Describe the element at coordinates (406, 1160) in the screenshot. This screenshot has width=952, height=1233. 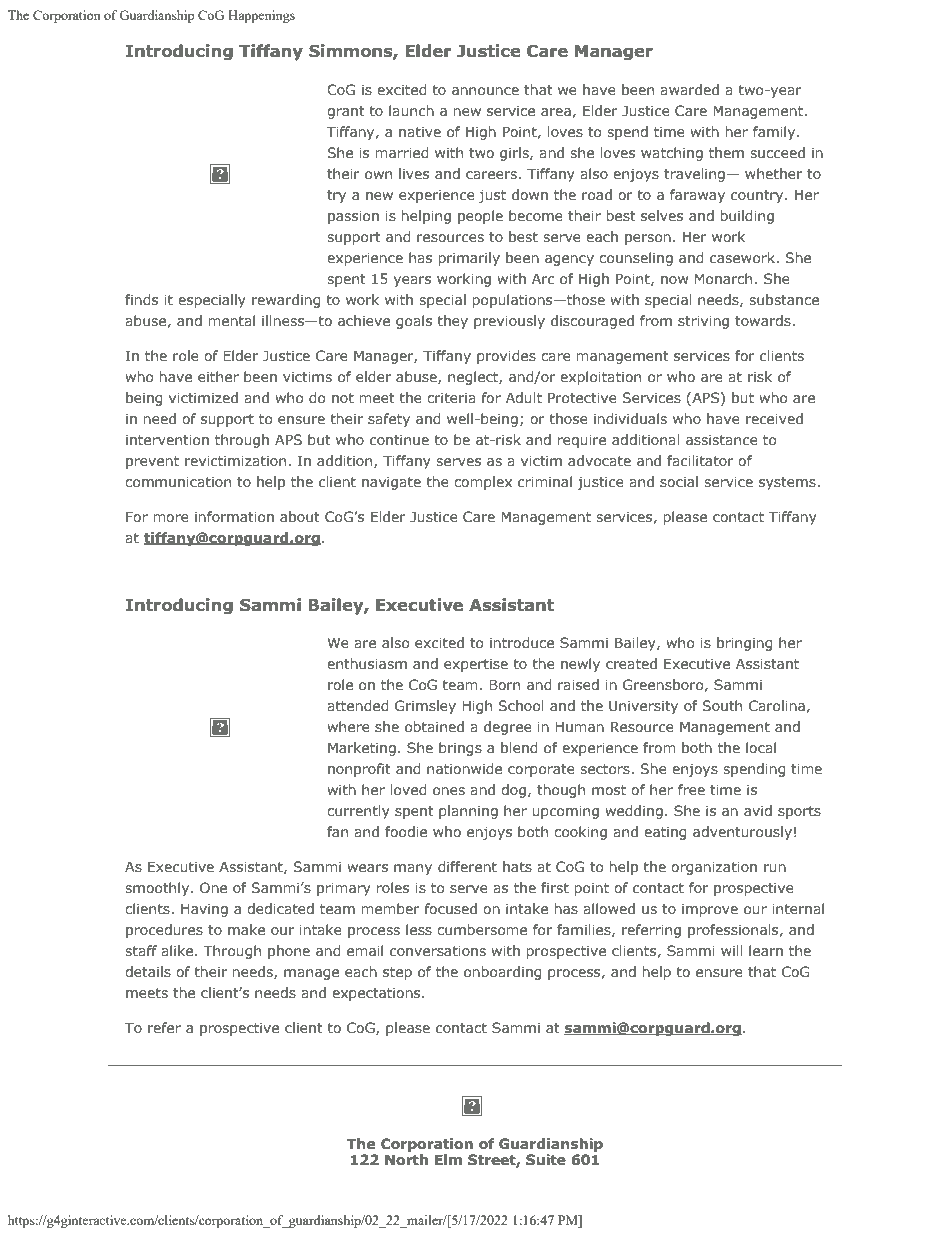
I see `North` at that location.
